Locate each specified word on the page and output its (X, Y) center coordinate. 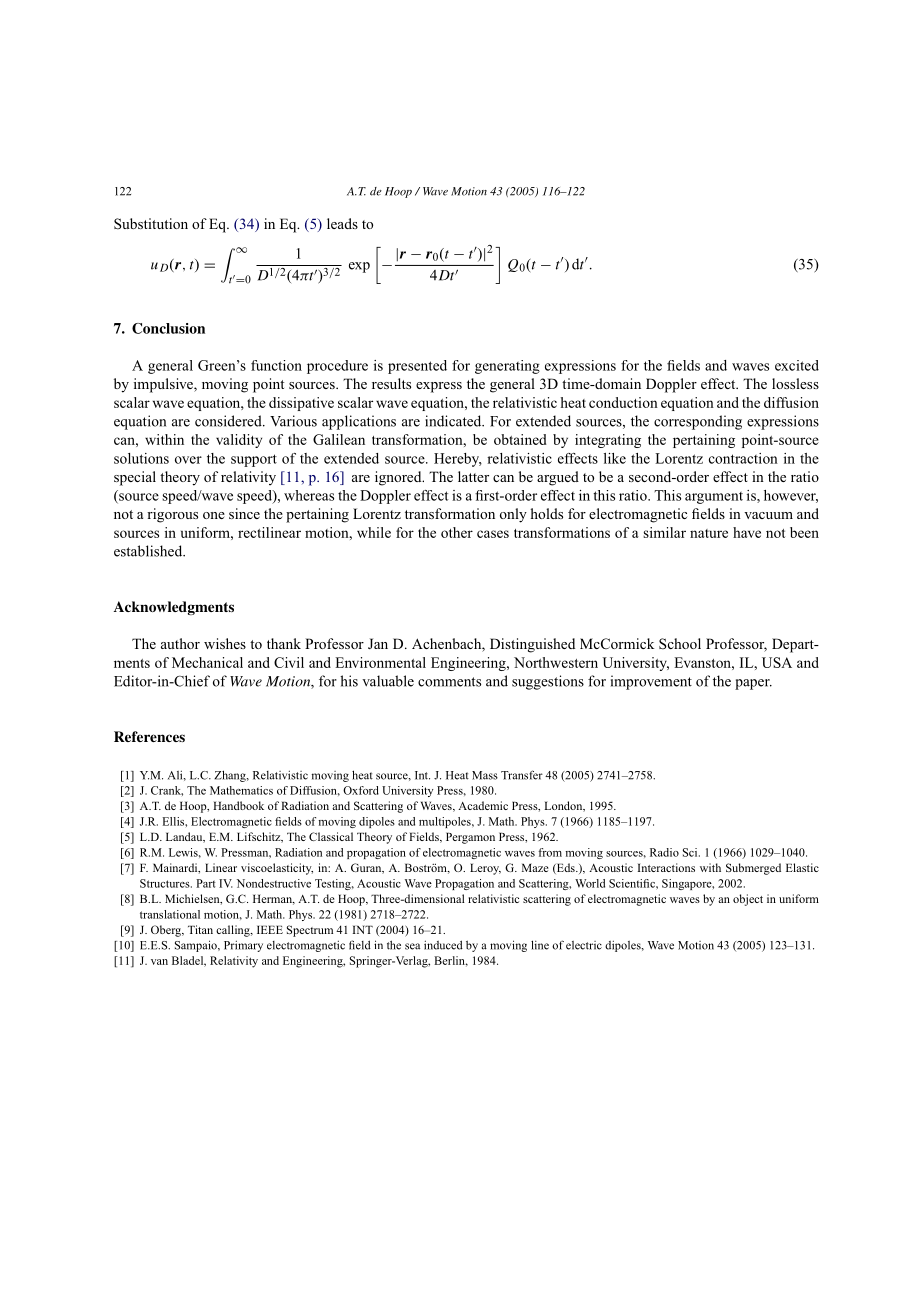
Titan (200, 929)
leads (342, 223)
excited (797, 365)
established (149, 551)
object (748, 900)
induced (443, 945)
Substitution (151, 223)
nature (709, 533)
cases (493, 534)
